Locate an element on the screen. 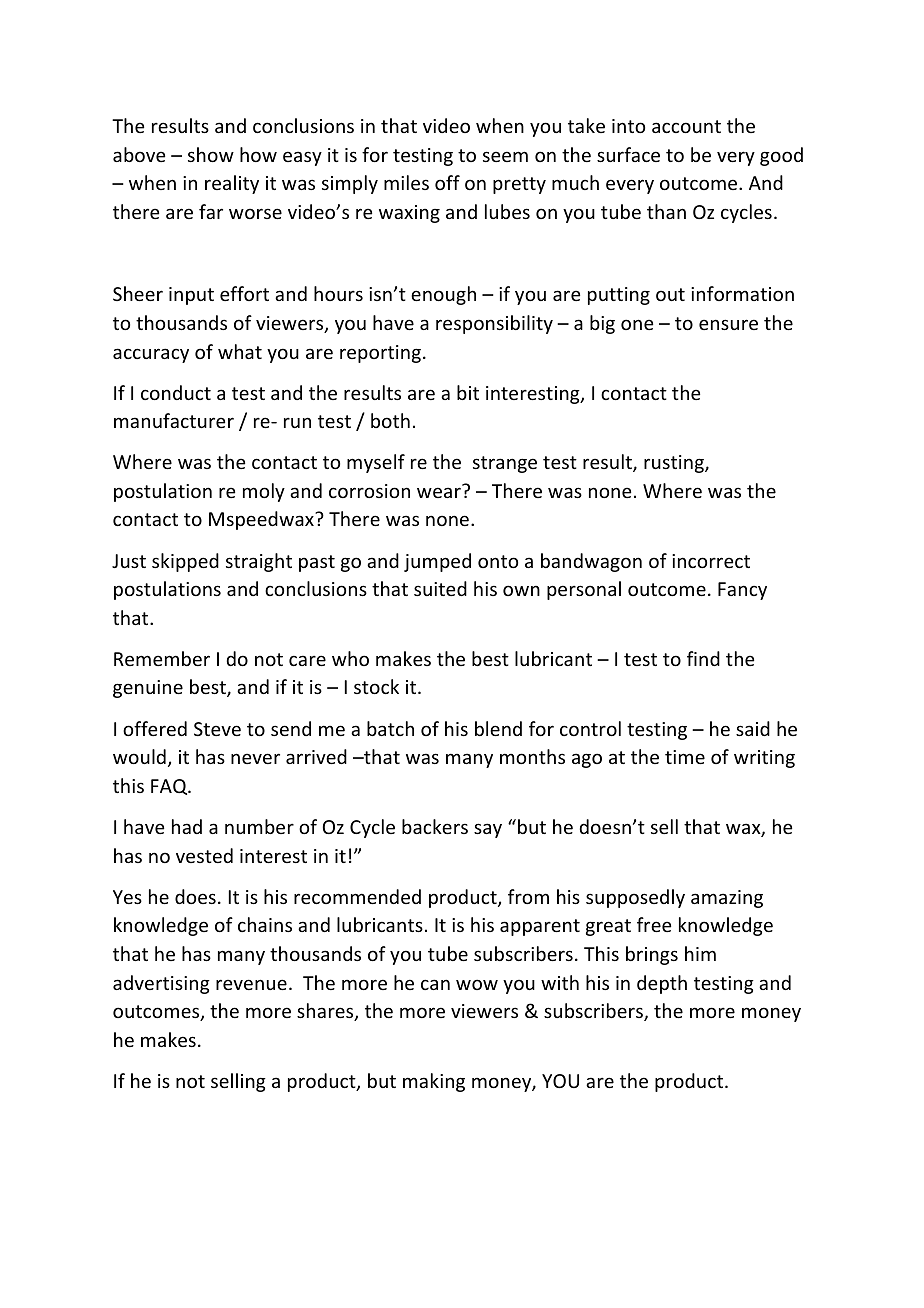 This screenshot has width=924, height=1308. suited is located at coordinates (440, 588).
